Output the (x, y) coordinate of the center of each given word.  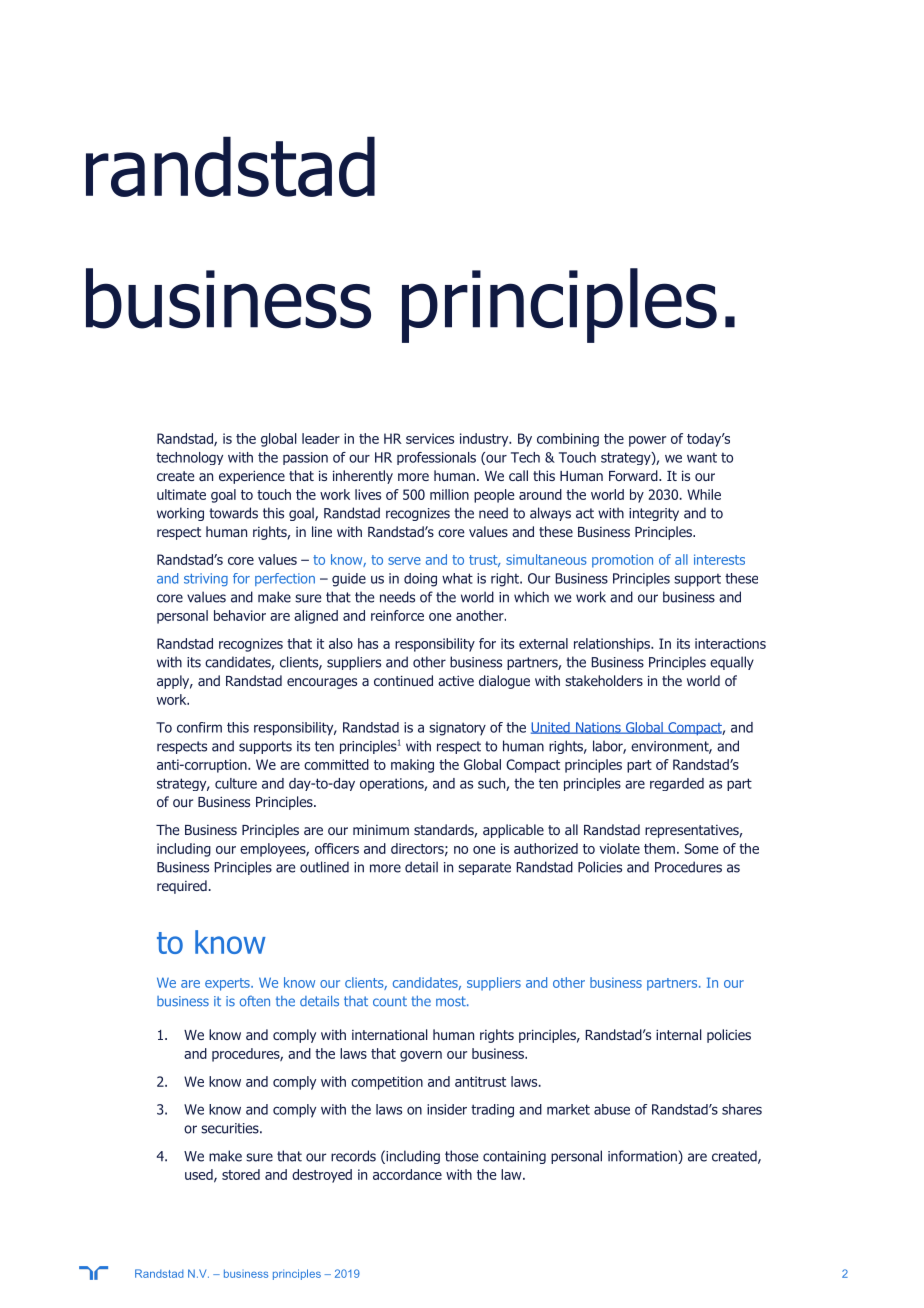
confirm (199, 727)
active (456, 680)
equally (732, 663)
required (182, 887)
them (659, 848)
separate (484, 868)
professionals (436, 458)
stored (241, 1174)
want (702, 457)
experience (252, 477)
